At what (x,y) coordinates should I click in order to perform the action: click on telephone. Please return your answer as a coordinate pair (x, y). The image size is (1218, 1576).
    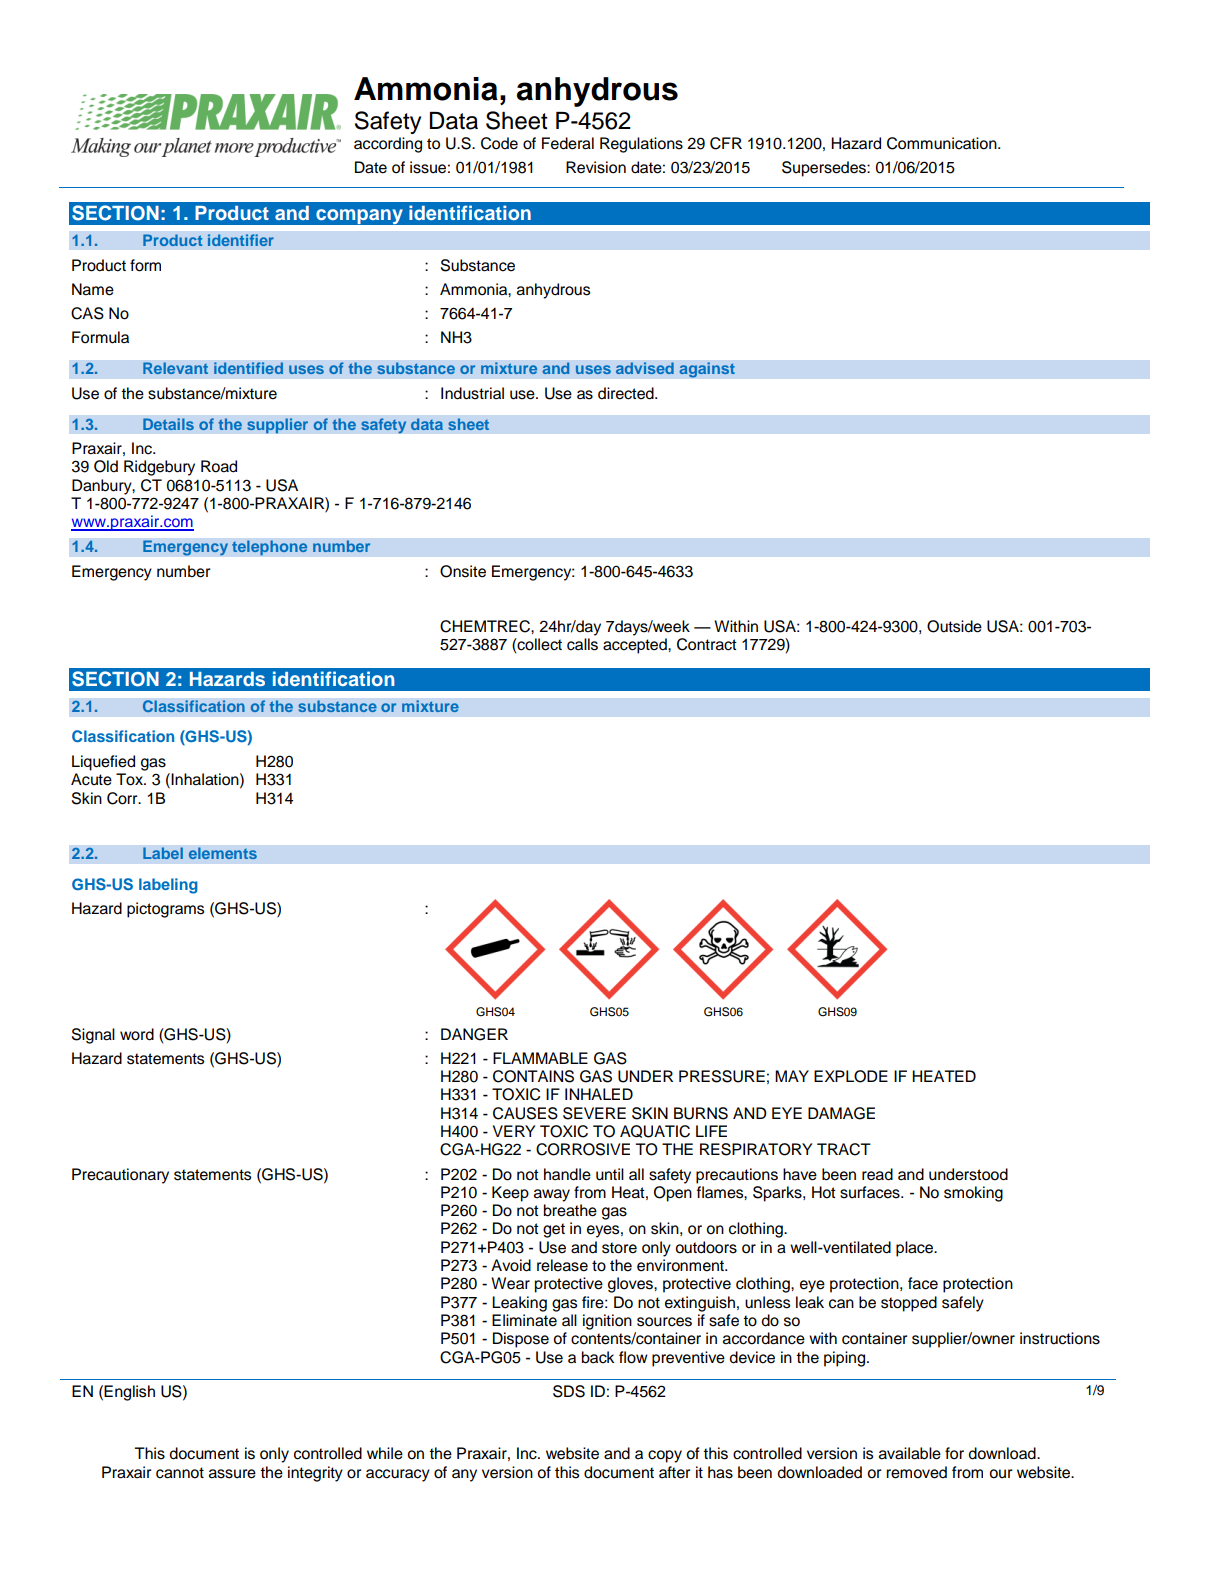
    Looking at the image, I should click on (270, 548).
